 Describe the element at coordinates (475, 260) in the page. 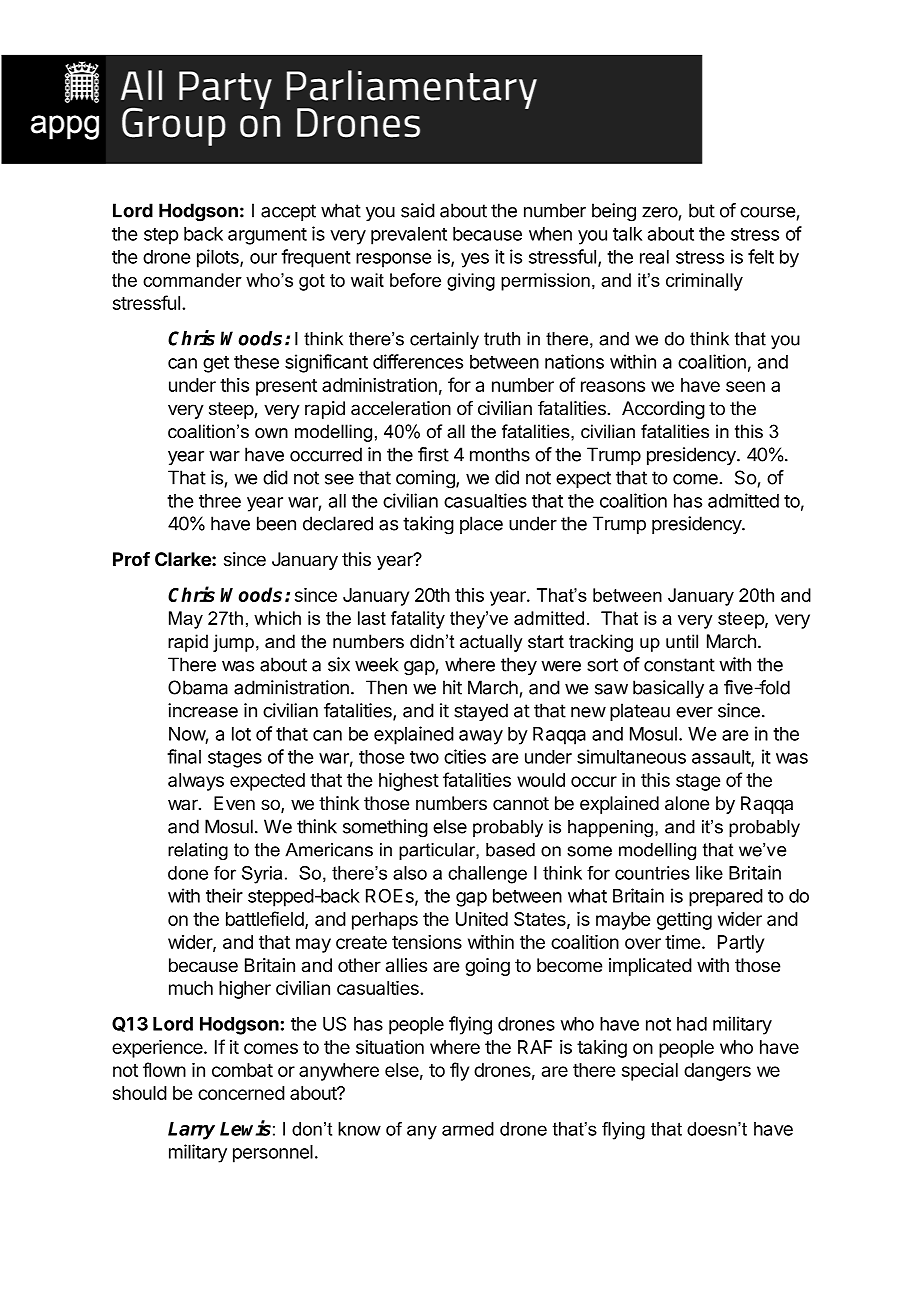

I see `yes` at that location.
